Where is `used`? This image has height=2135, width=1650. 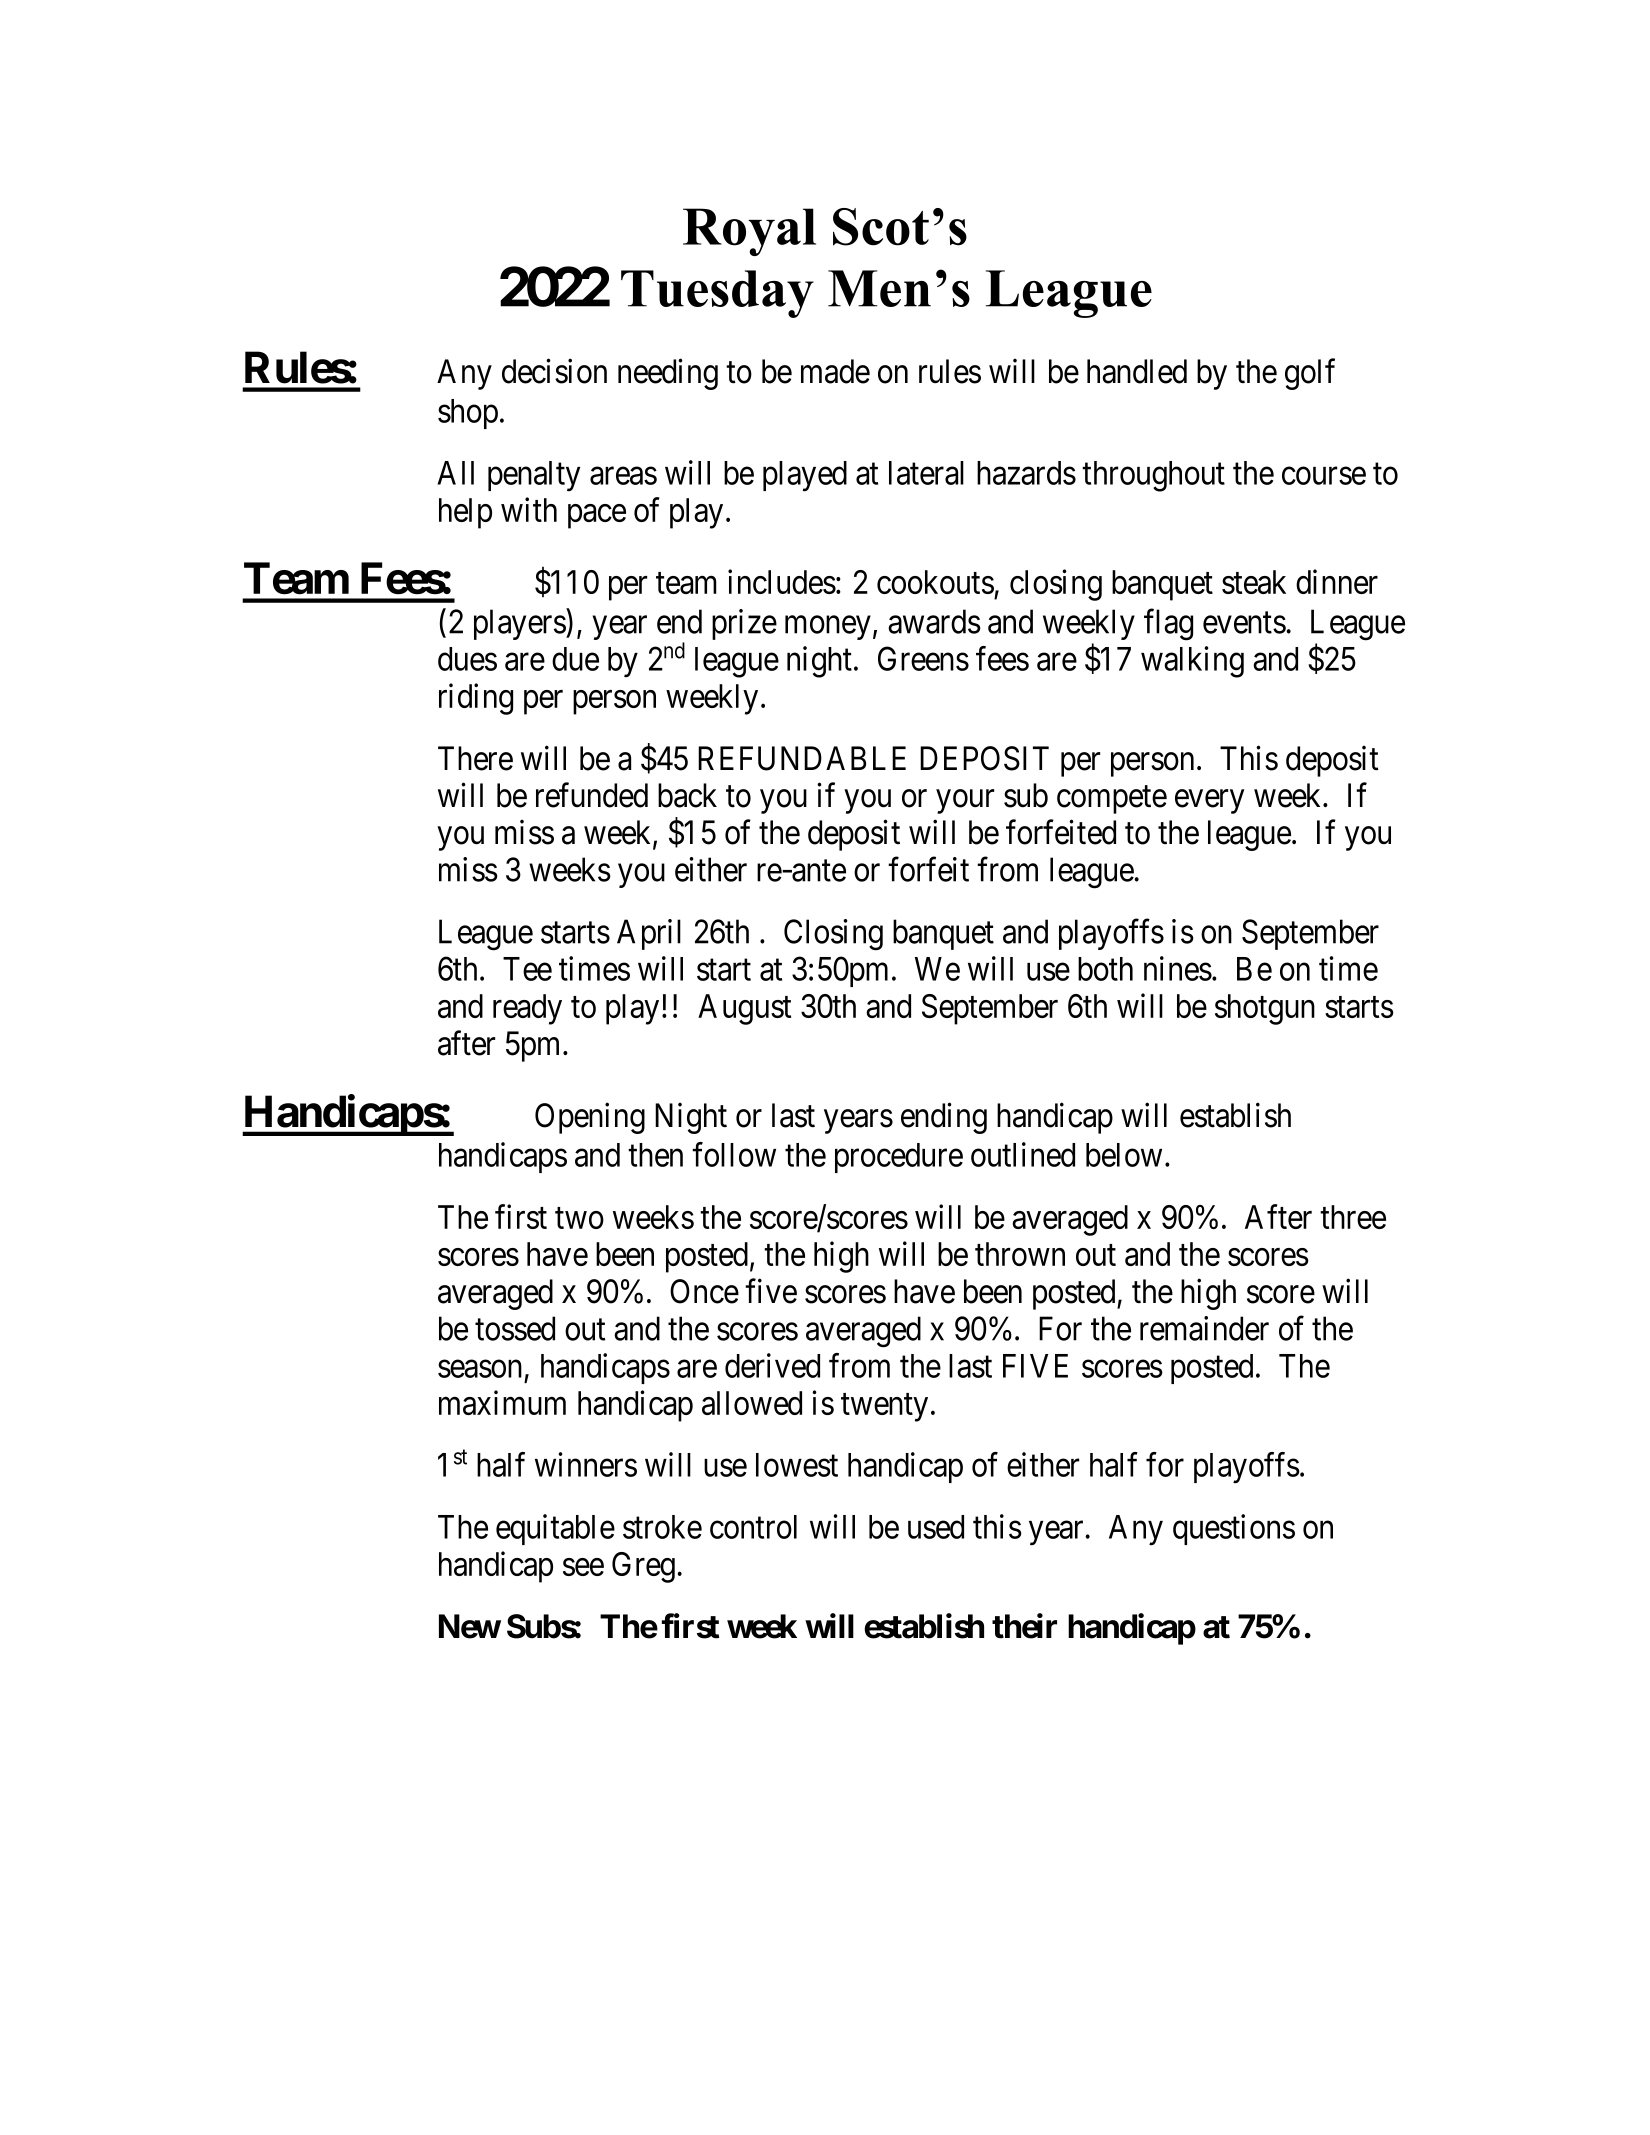 used is located at coordinates (936, 1527).
